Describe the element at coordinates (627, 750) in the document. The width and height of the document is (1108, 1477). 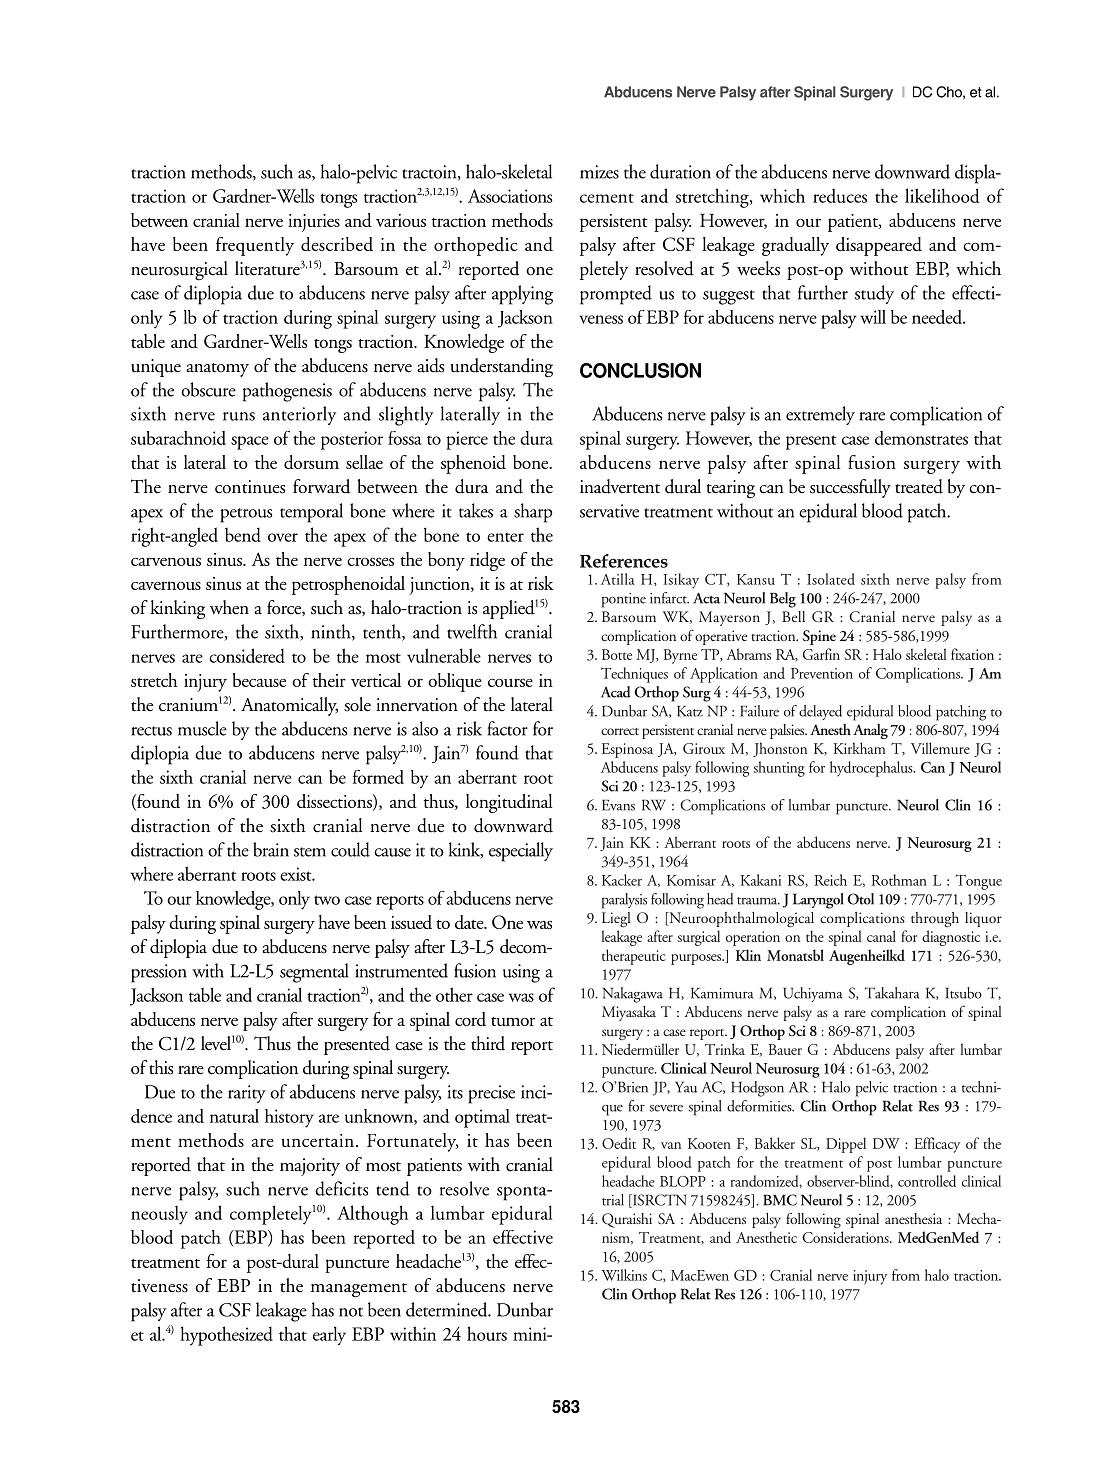
I see `Espinosa` at that location.
